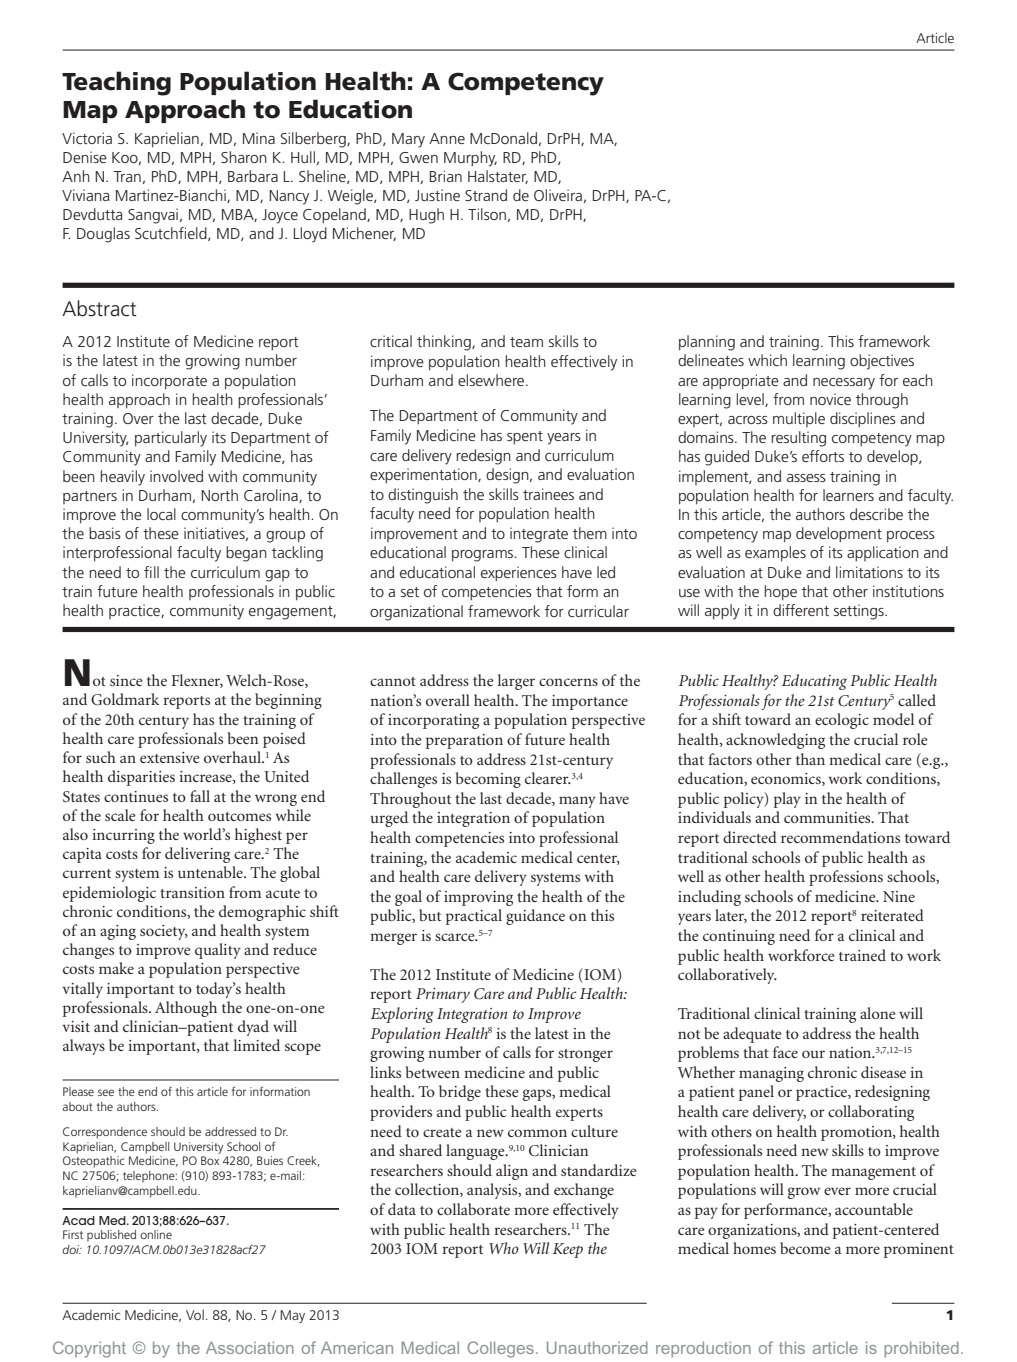 This screenshot has width=1017, height=1362. Describe the element at coordinates (707, 343) in the screenshot. I see `planning` at that location.
